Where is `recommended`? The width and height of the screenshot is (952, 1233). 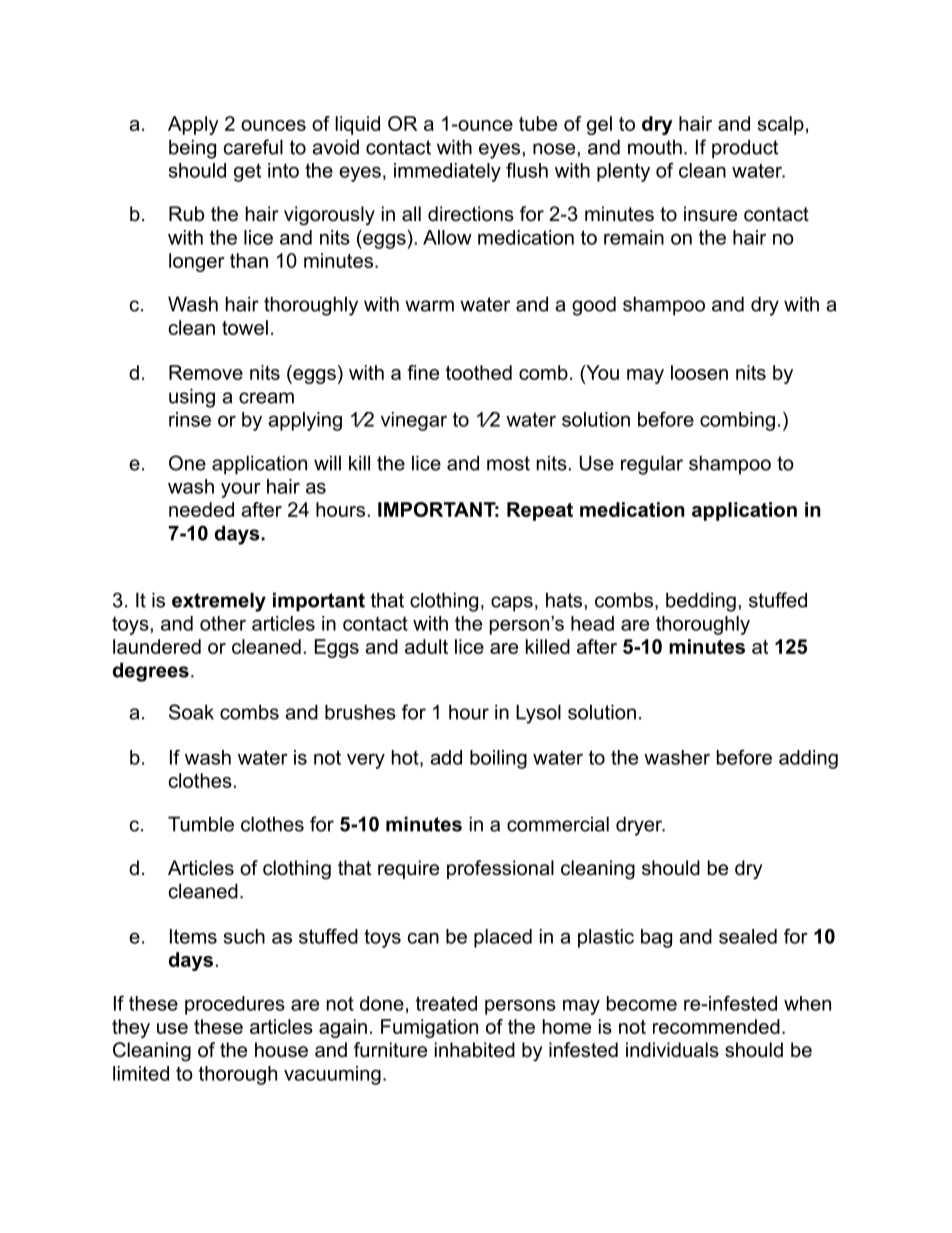
recommended is located at coordinates (716, 1026).
